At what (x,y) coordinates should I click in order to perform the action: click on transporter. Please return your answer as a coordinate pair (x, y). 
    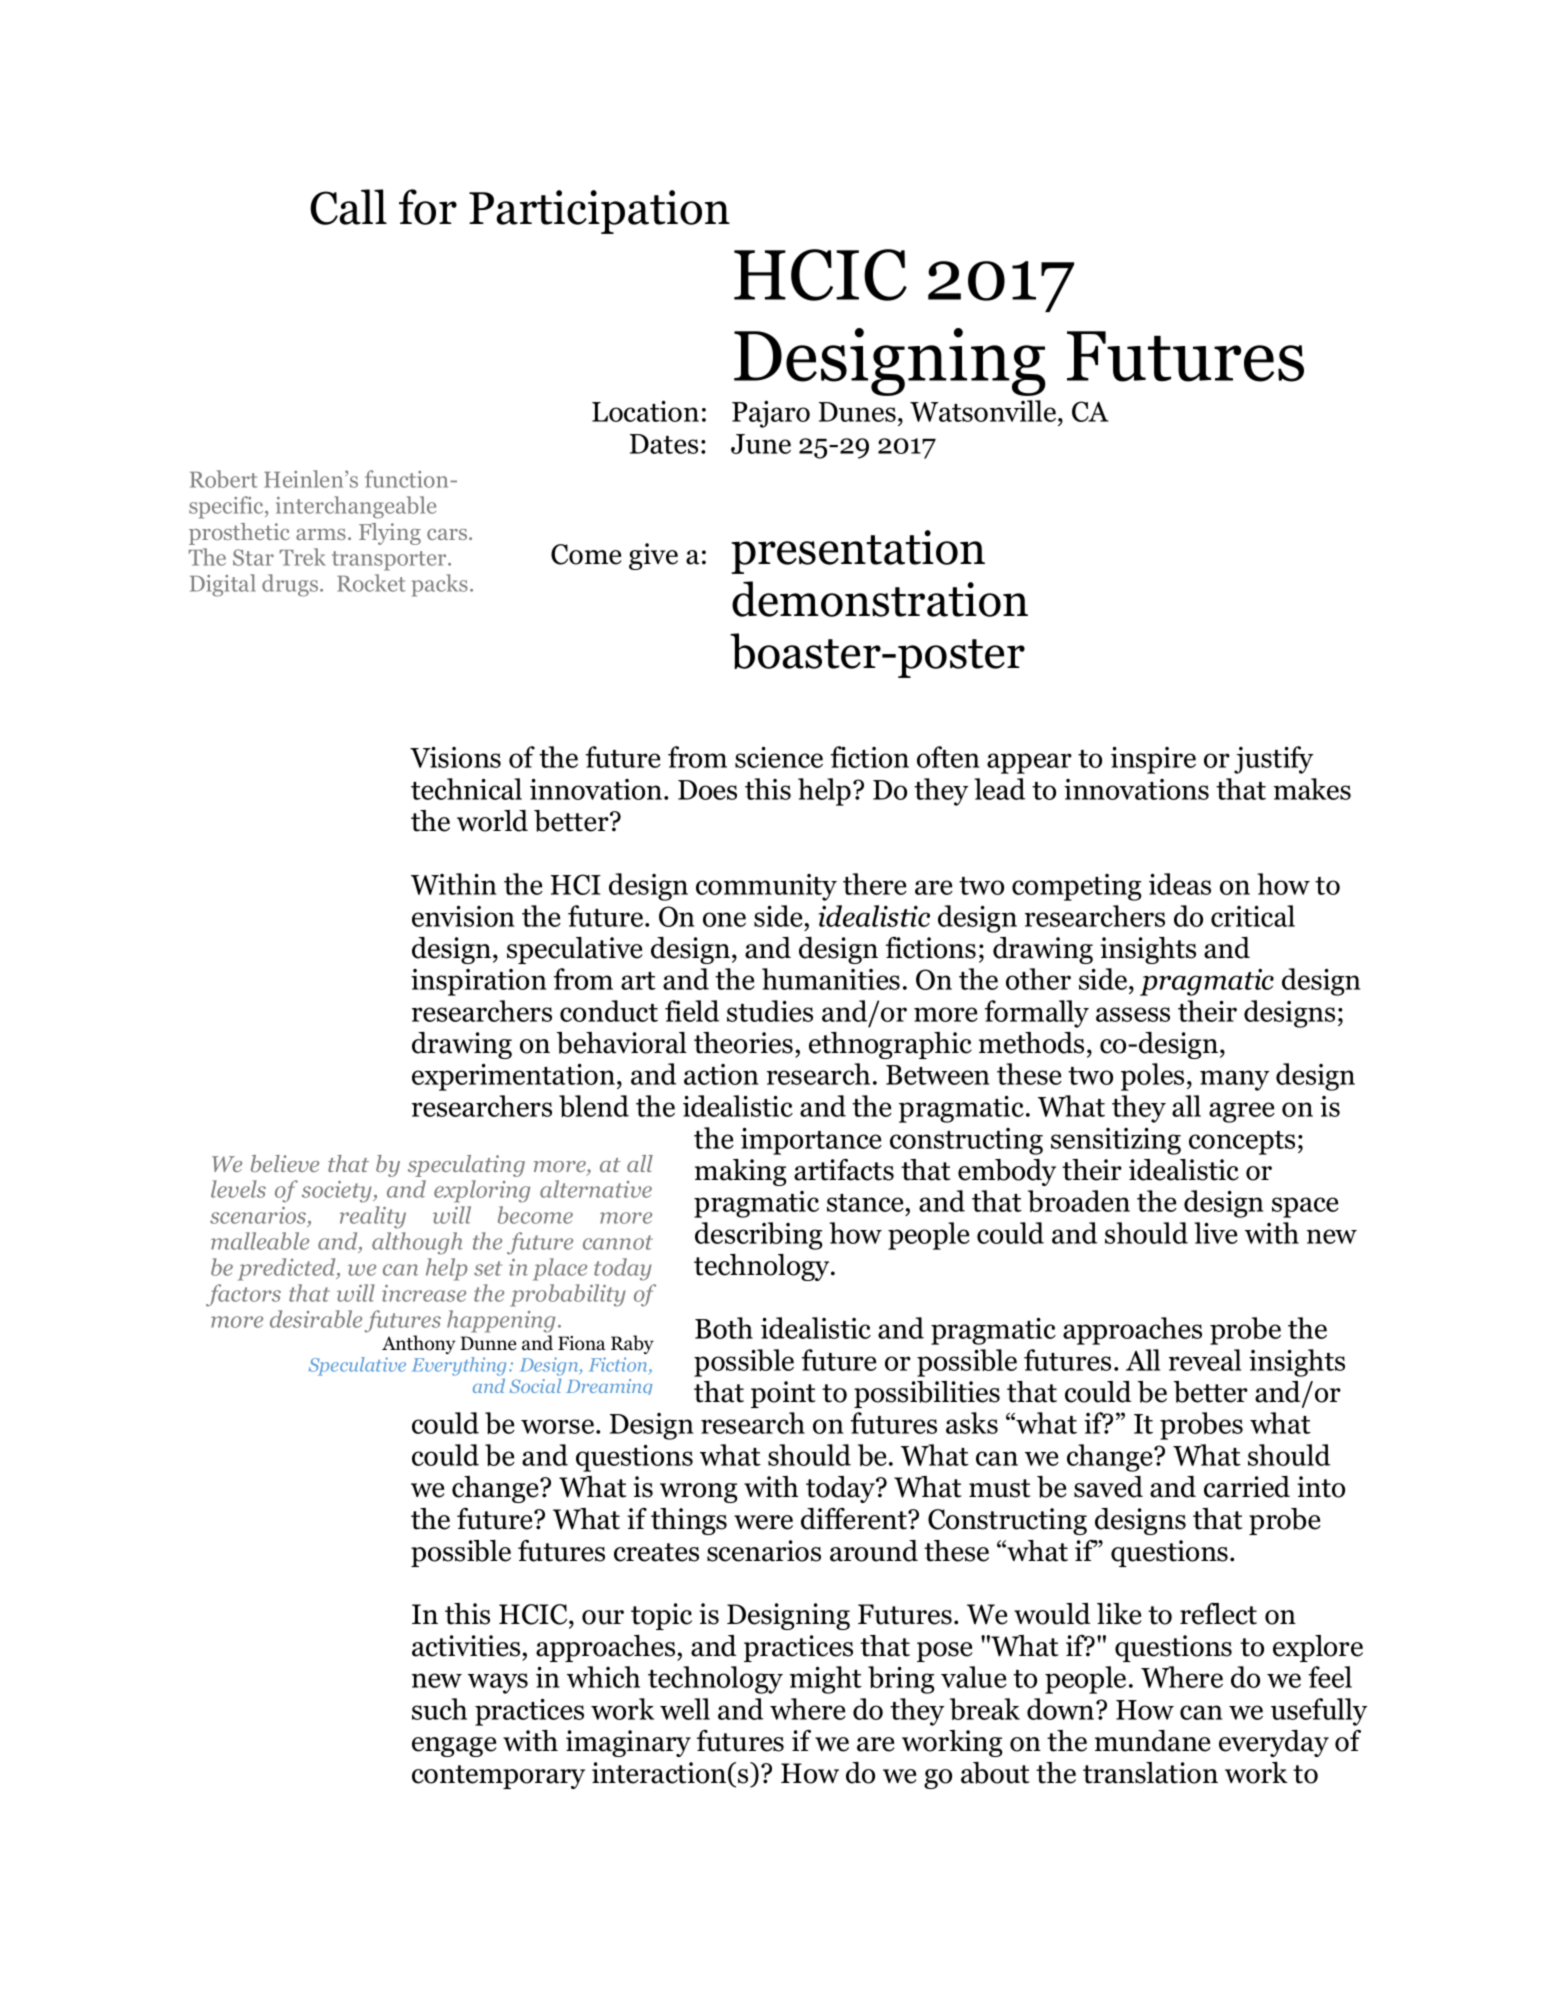
    Looking at the image, I should click on (390, 561).
